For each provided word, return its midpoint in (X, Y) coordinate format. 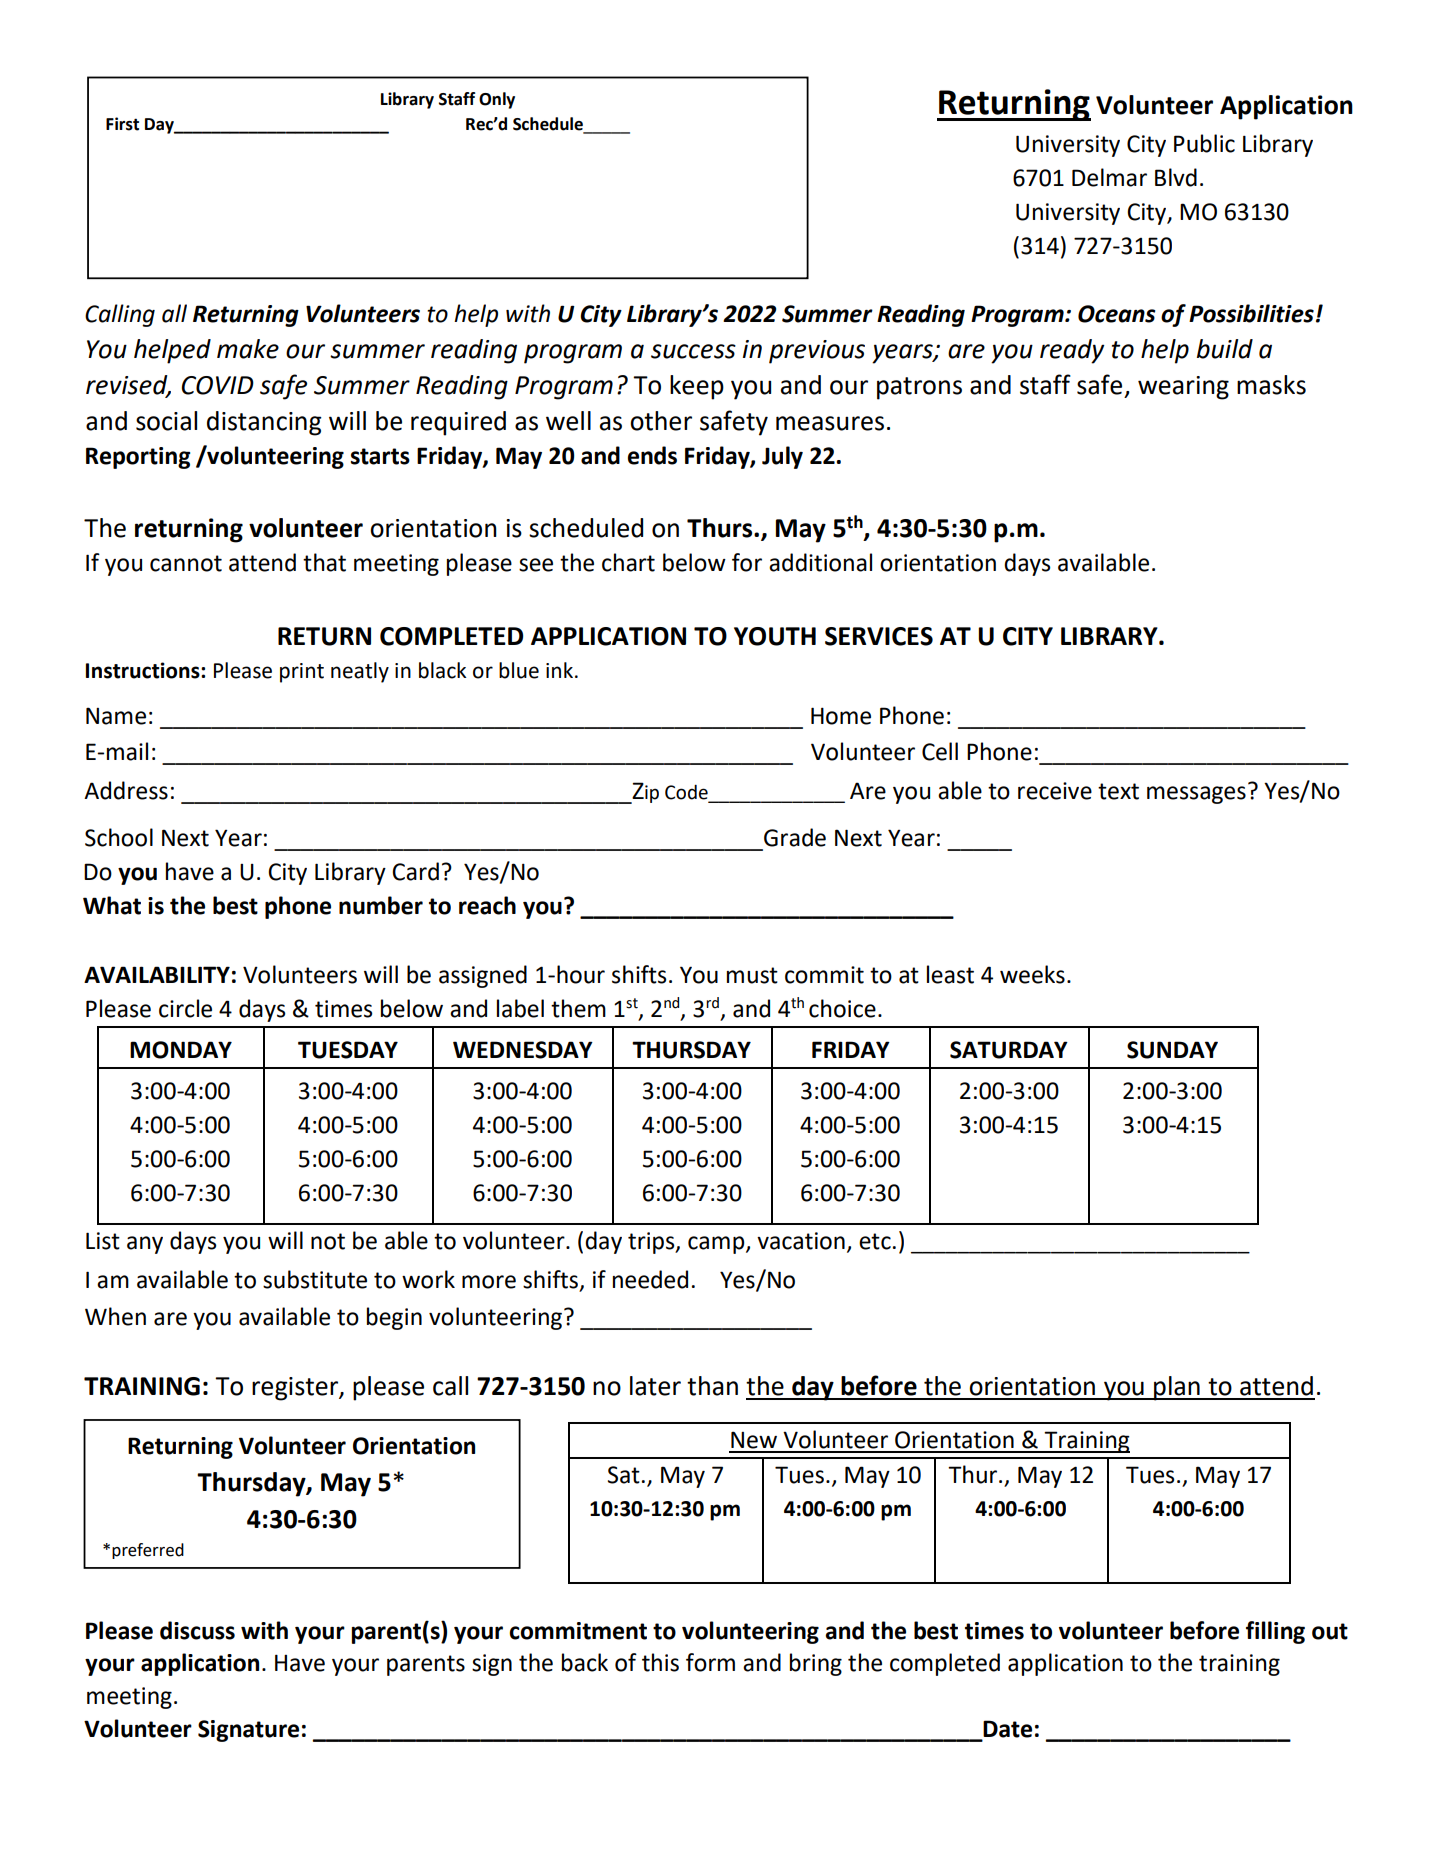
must (752, 975)
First (122, 124)
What (112, 905)
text (1118, 791)
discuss (197, 1630)
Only (497, 100)
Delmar (1109, 177)
